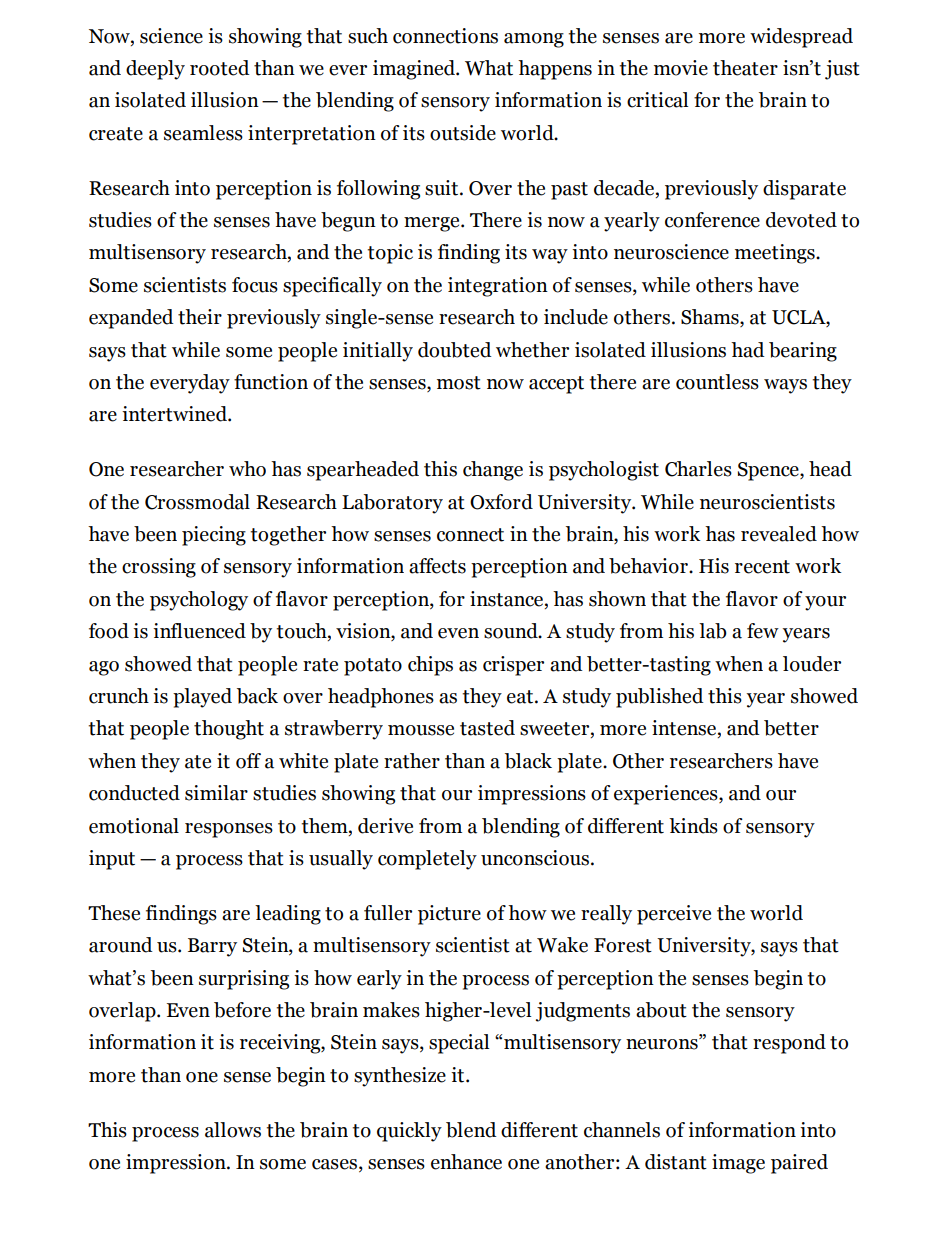 The height and width of the document is (1233, 952). What do you see at coordinates (745, 68) in the document?
I see `theater` at bounding box center [745, 68].
